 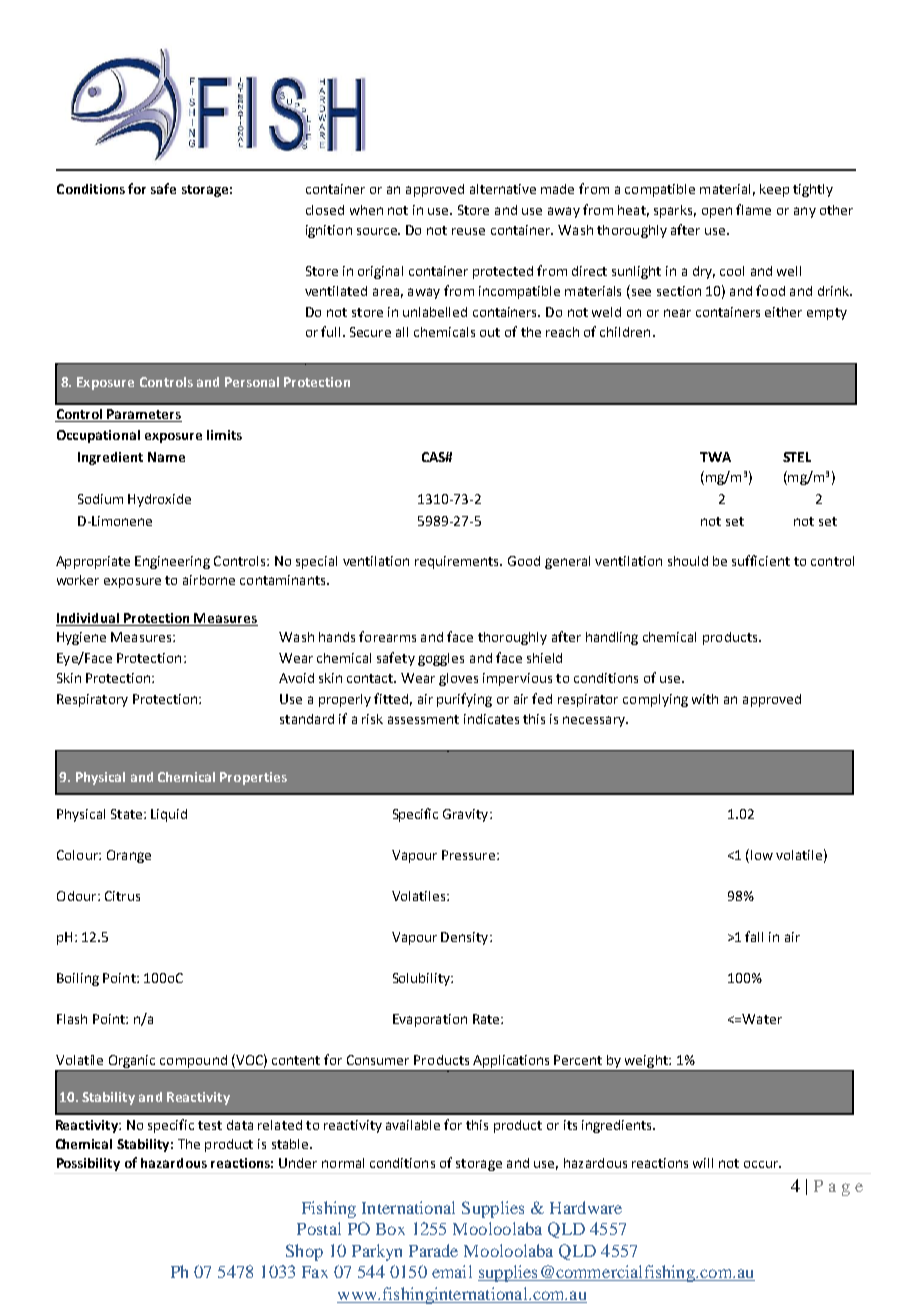 I want to click on Possibility, so click(x=88, y=1164).
